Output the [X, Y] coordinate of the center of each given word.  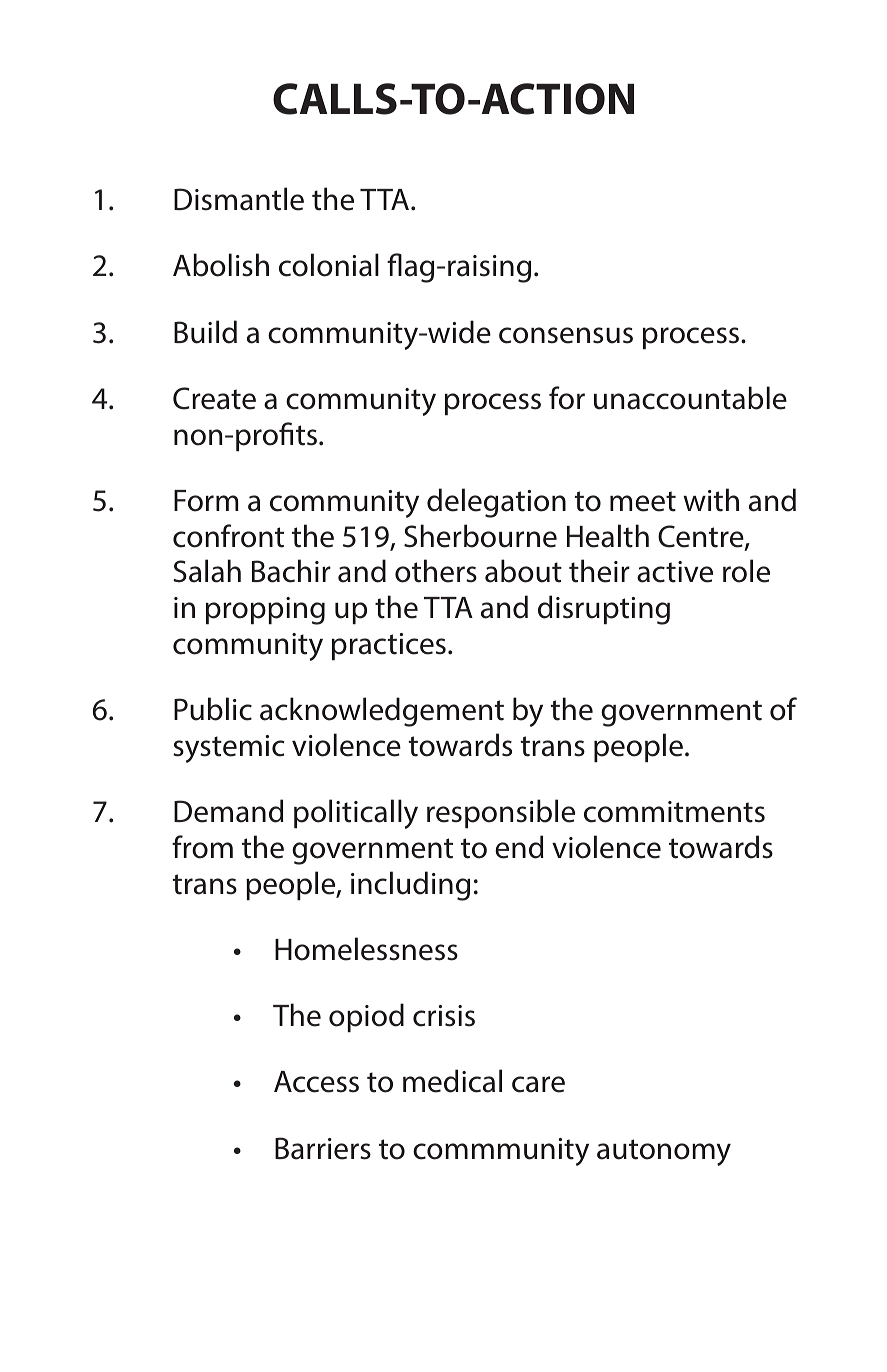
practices [389, 646]
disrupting [604, 610]
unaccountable [690, 398]
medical [452, 1081]
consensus [566, 335]
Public [213, 709]
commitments [674, 812]
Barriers [323, 1148]
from [202, 847]
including [410, 886]
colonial [329, 265]
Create [214, 398]
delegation [496, 503]
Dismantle [239, 199]
